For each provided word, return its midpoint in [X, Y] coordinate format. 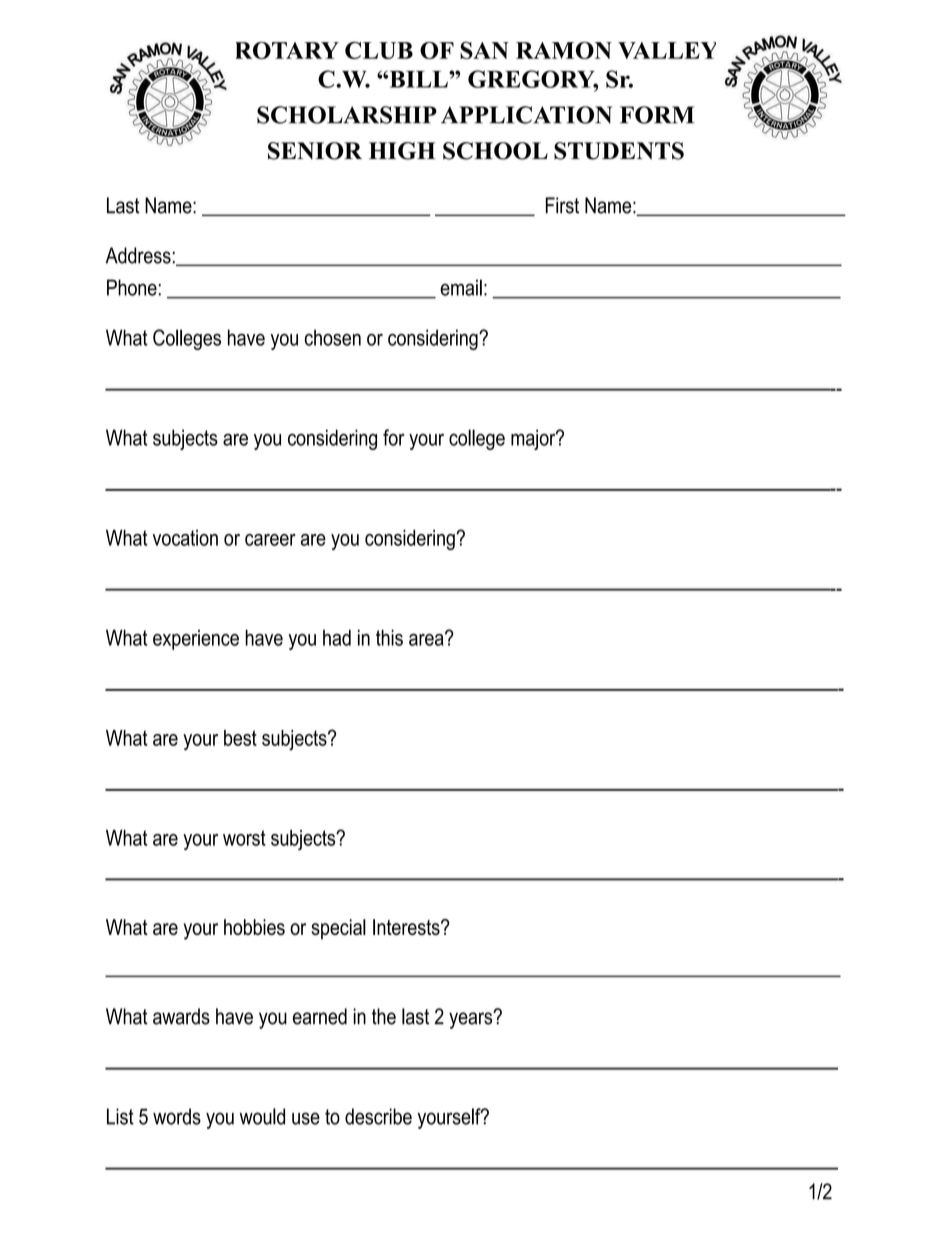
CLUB [379, 50]
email [461, 287]
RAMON [564, 50]
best [240, 738]
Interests [407, 927]
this [389, 637]
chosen [333, 337]
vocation [185, 538]
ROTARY [287, 50]
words [177, 1116]
